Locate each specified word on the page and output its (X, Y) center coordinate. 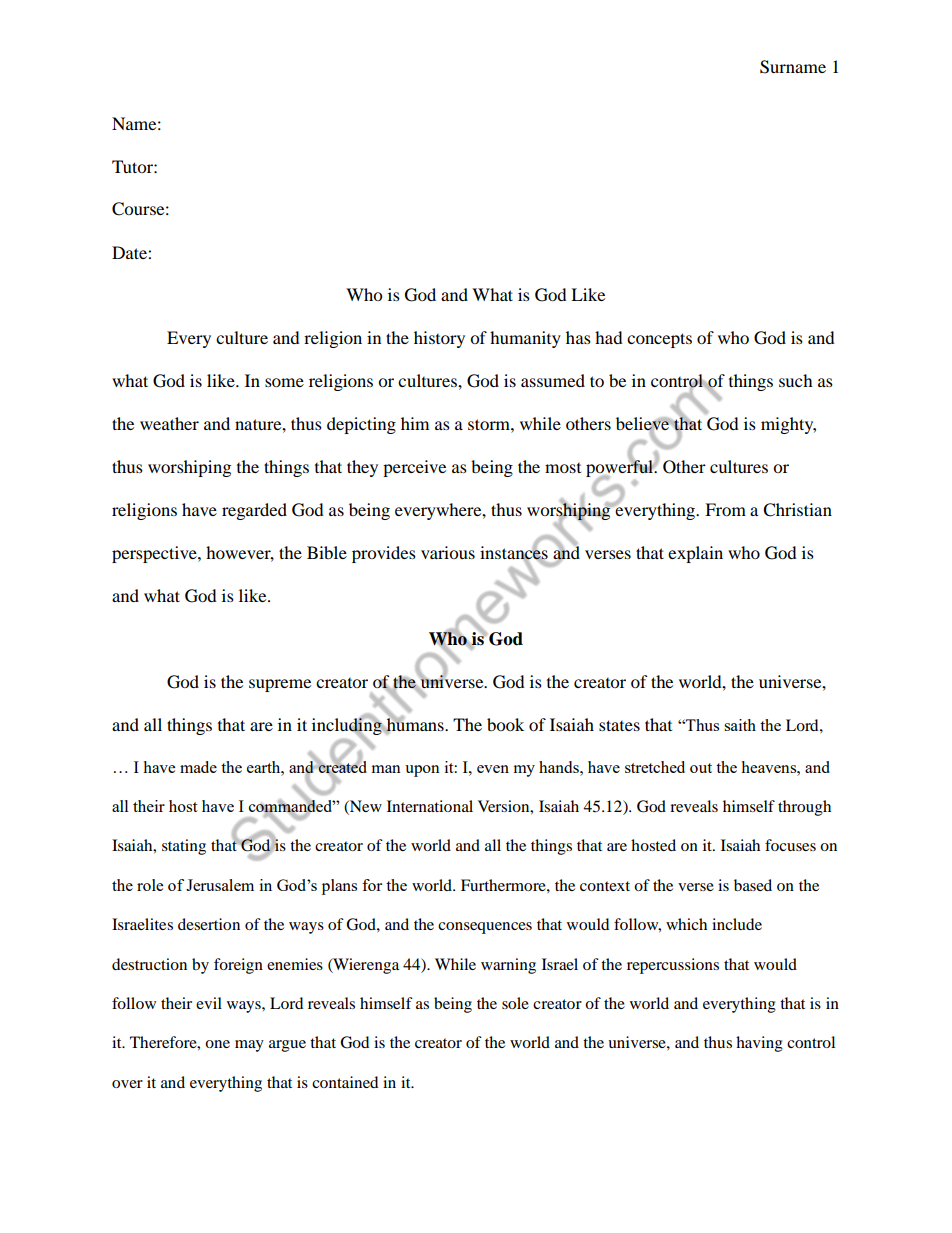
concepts (659, 340)
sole (515, 1003)
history (439, 339)
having (759, 1044)
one (217, 1044)
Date (130, 252)
